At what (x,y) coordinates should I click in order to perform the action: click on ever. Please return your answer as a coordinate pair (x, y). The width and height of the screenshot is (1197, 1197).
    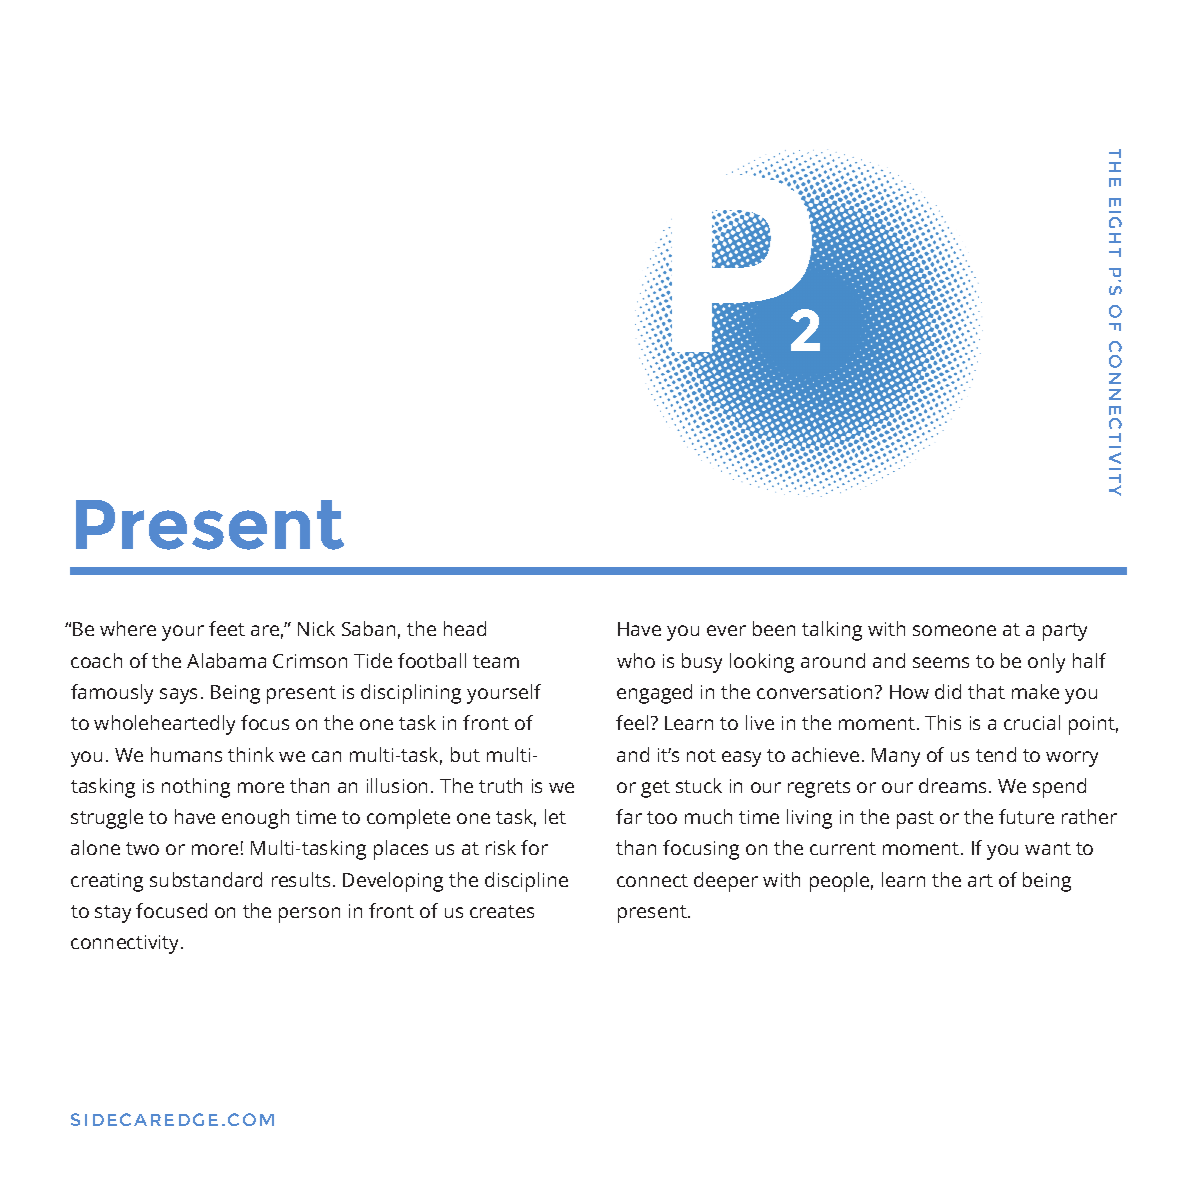
    Looking at the image, I should click on (726, 630).
